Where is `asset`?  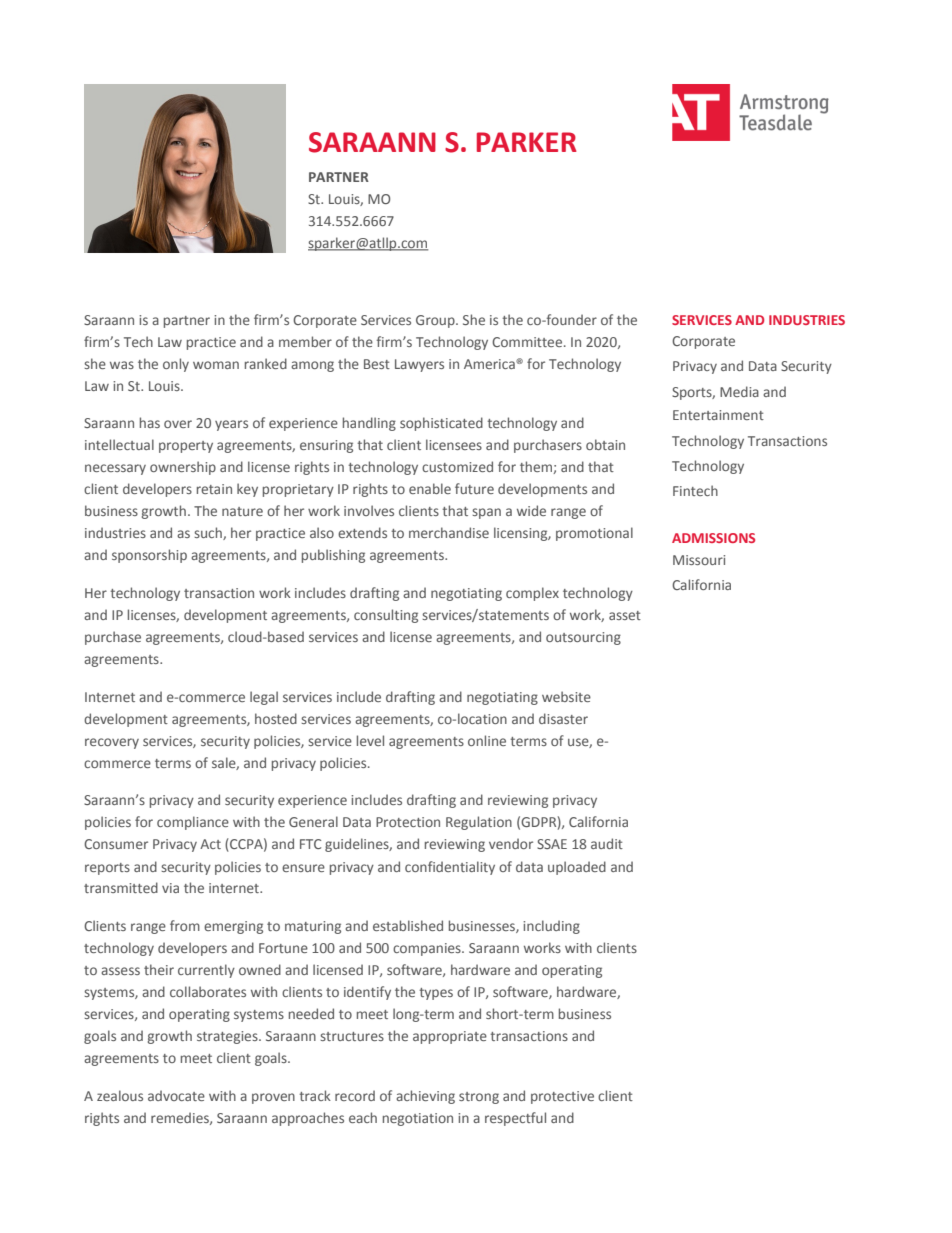
asset is located at coordinates (625, 615).
